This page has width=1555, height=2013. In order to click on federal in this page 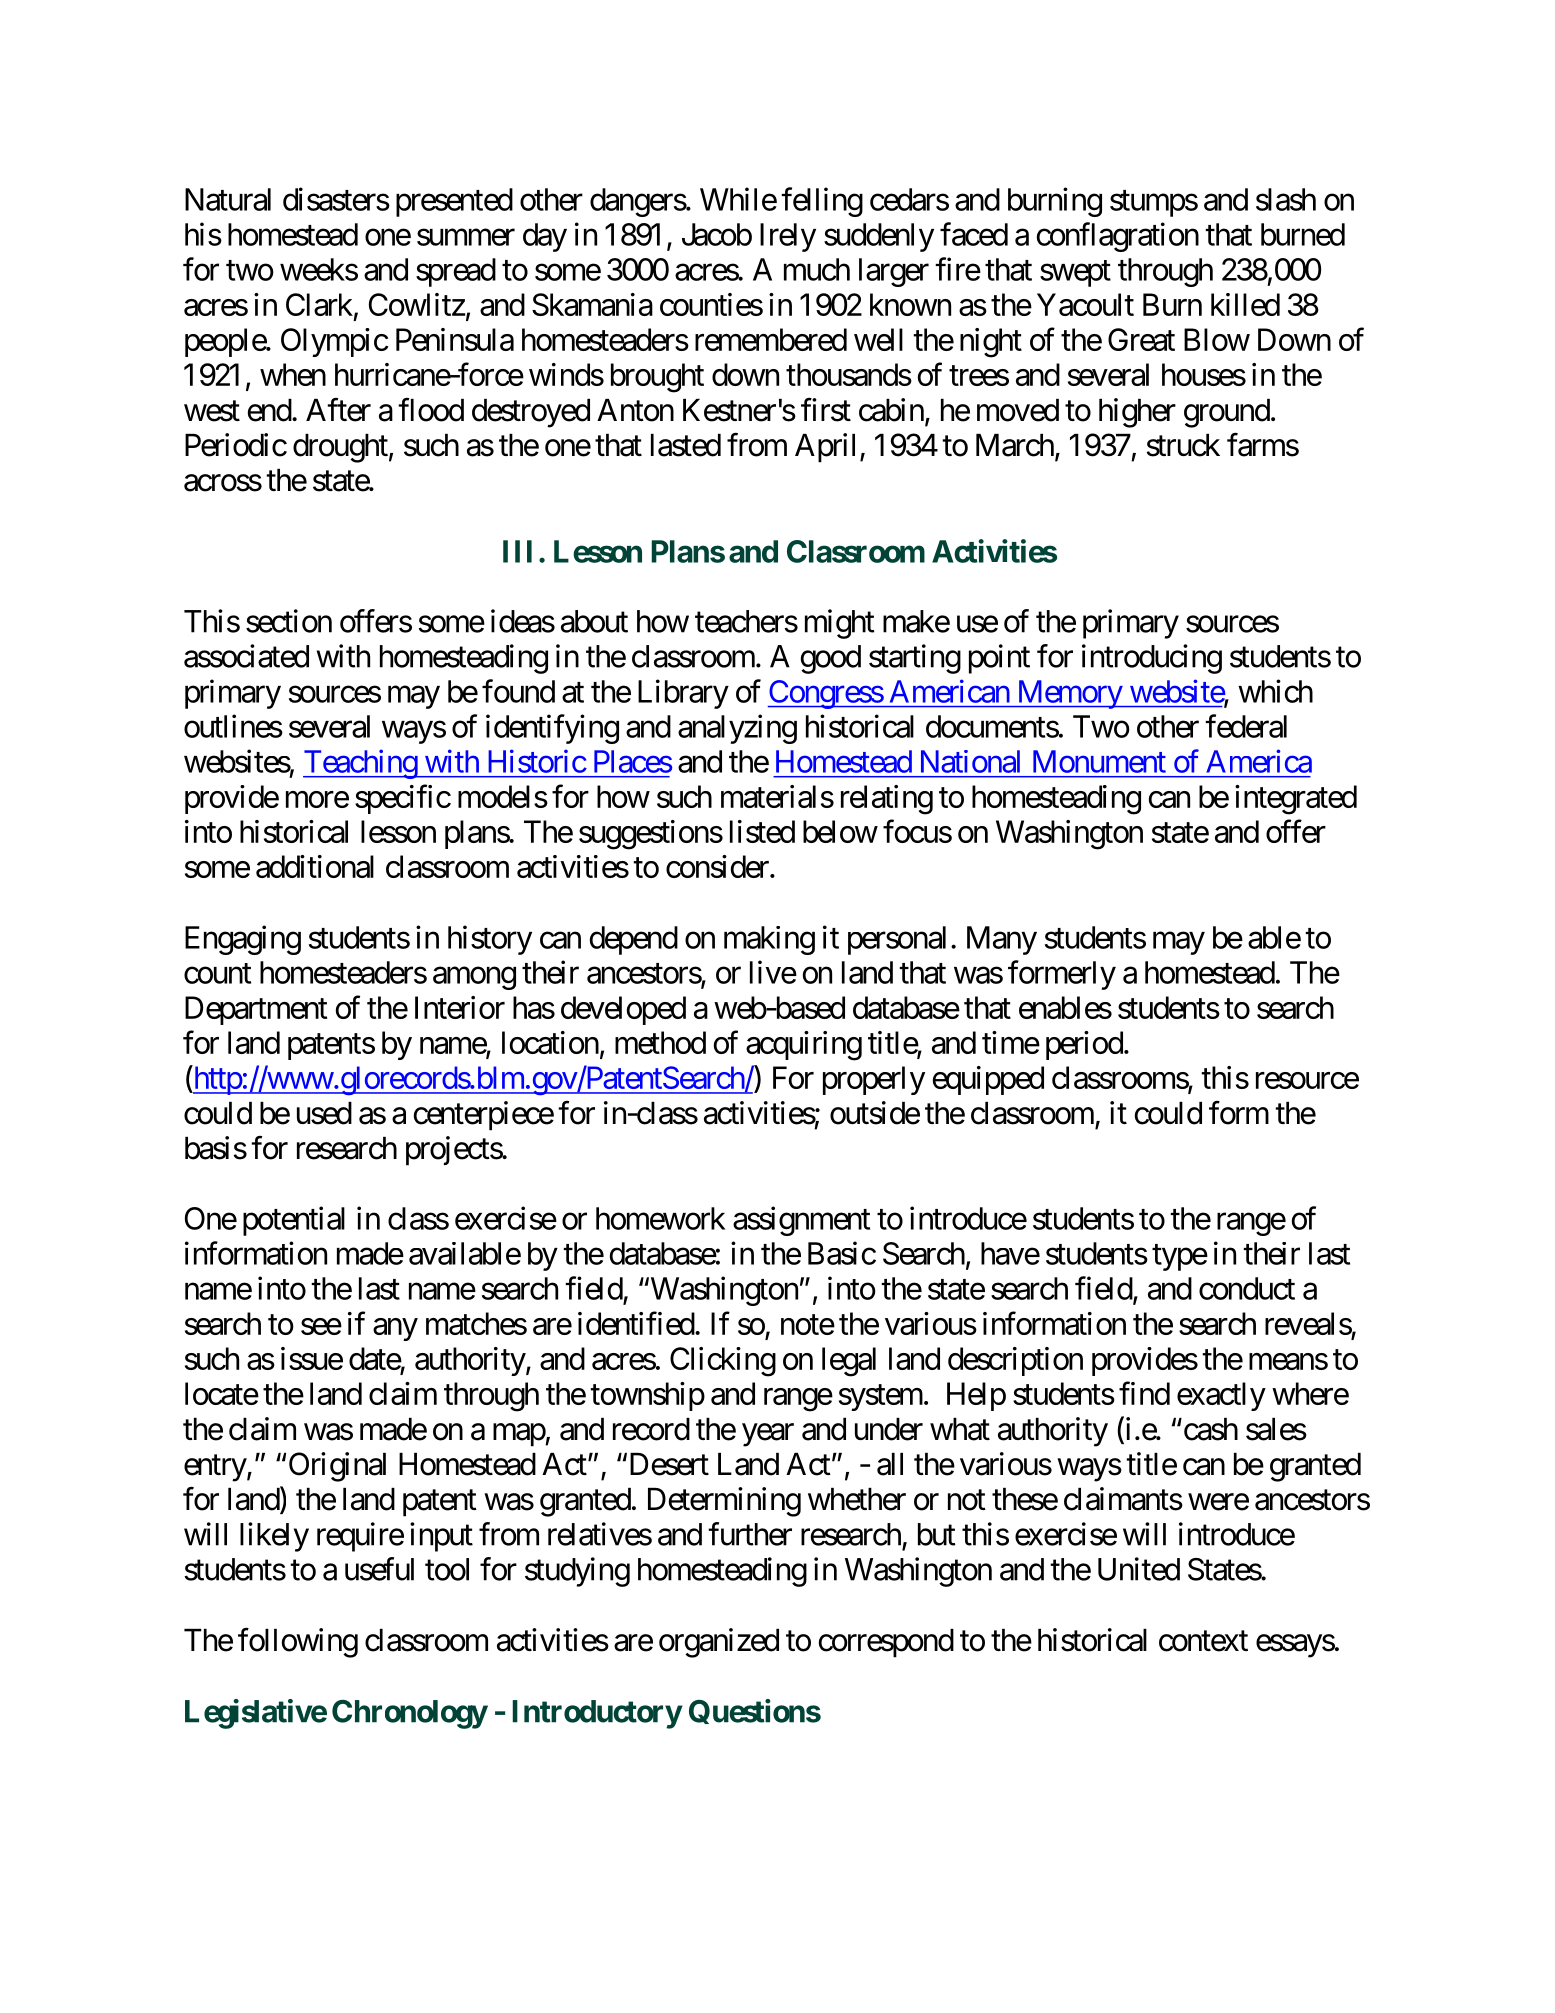, I will do `click(1246, 726)`.
